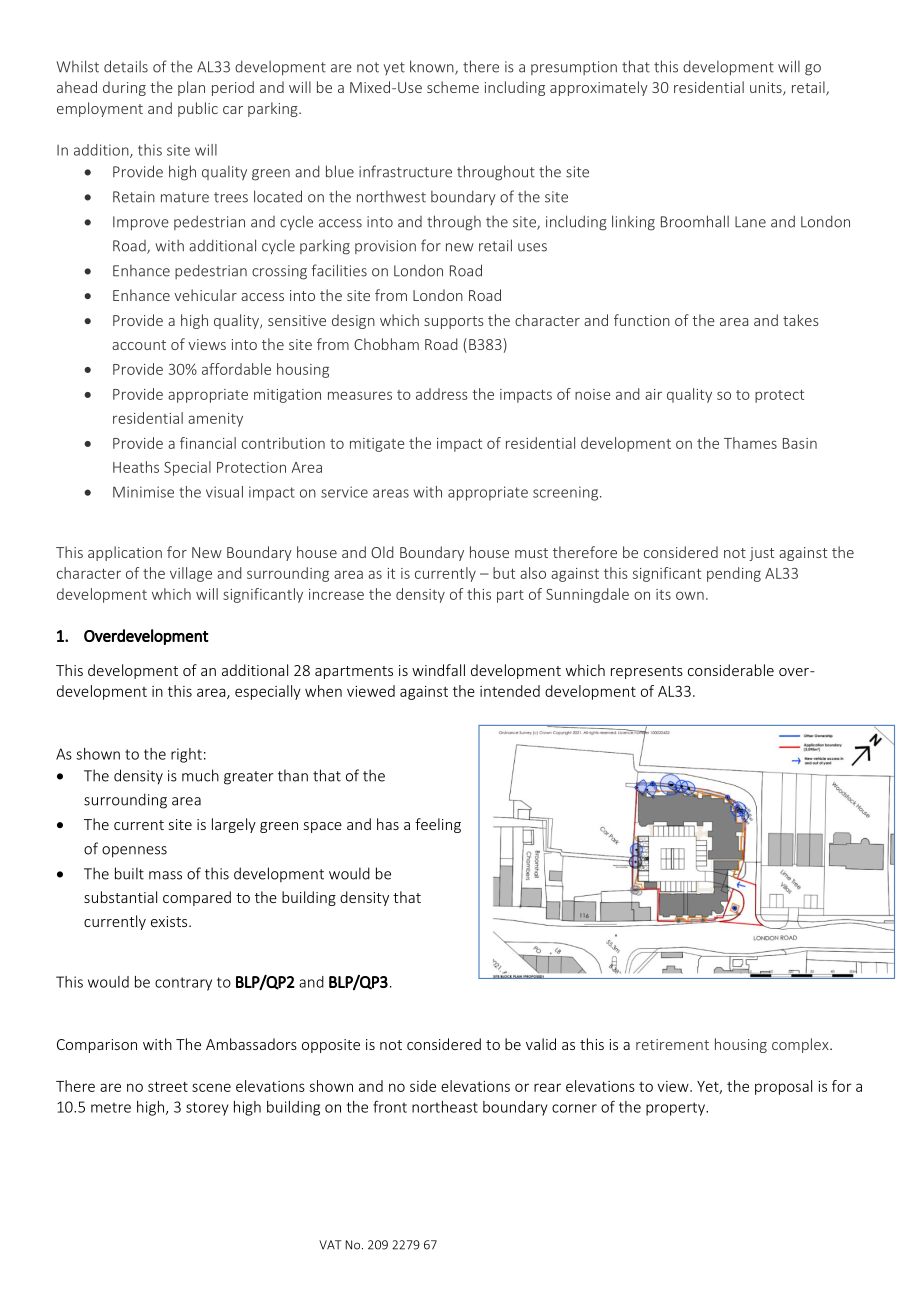 The image size is (924, 1308). Describe the element at coordinates (191, 88) in the screenshot. I see `plan` at that location.
